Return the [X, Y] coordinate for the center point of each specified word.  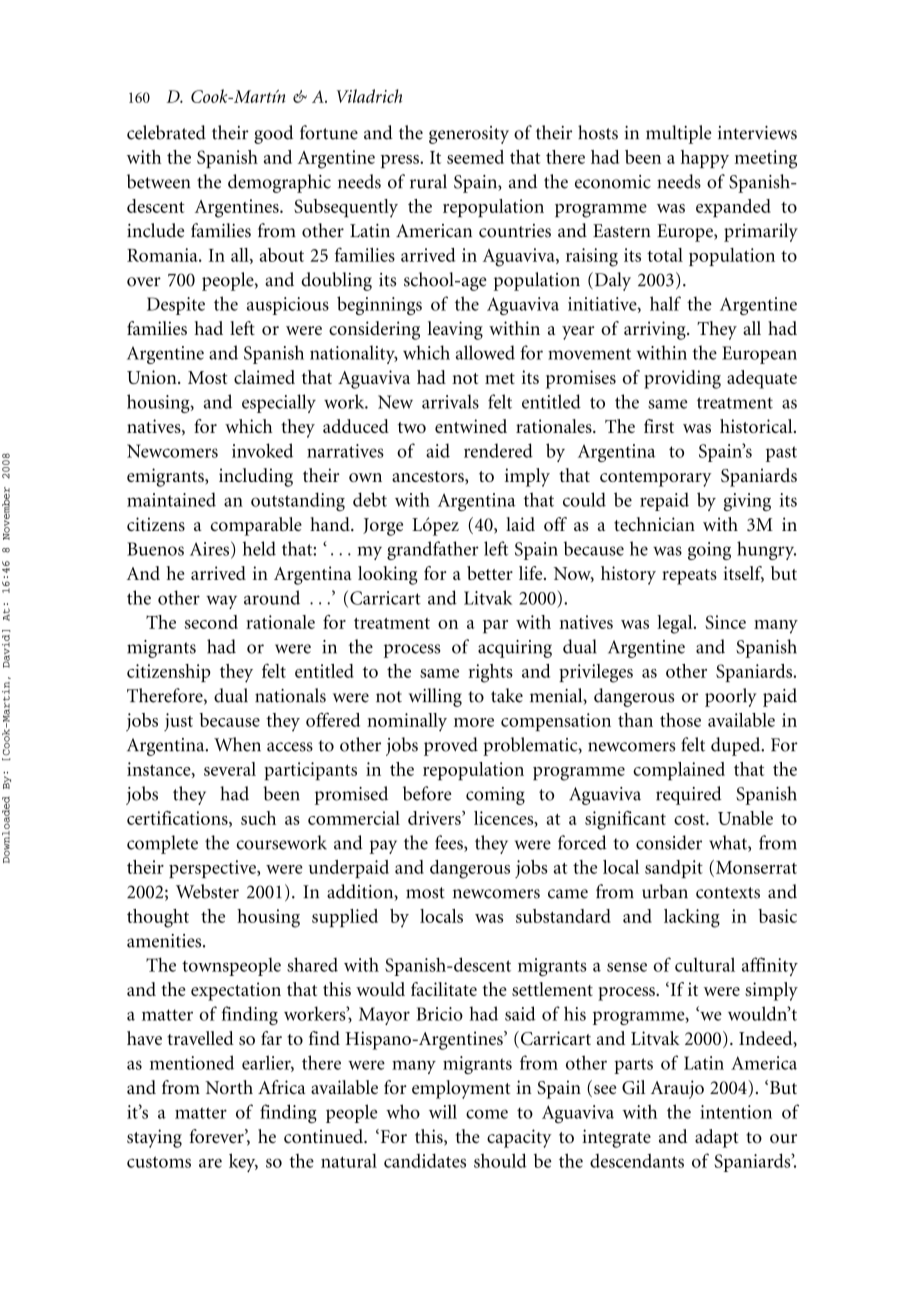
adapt [717, 1138]
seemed [475, 157]
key [243, 1162]
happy [705, 159]
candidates [425, 1160]
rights [490, 673]
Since [725, 622]
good [273, 134]
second [211, 622]
